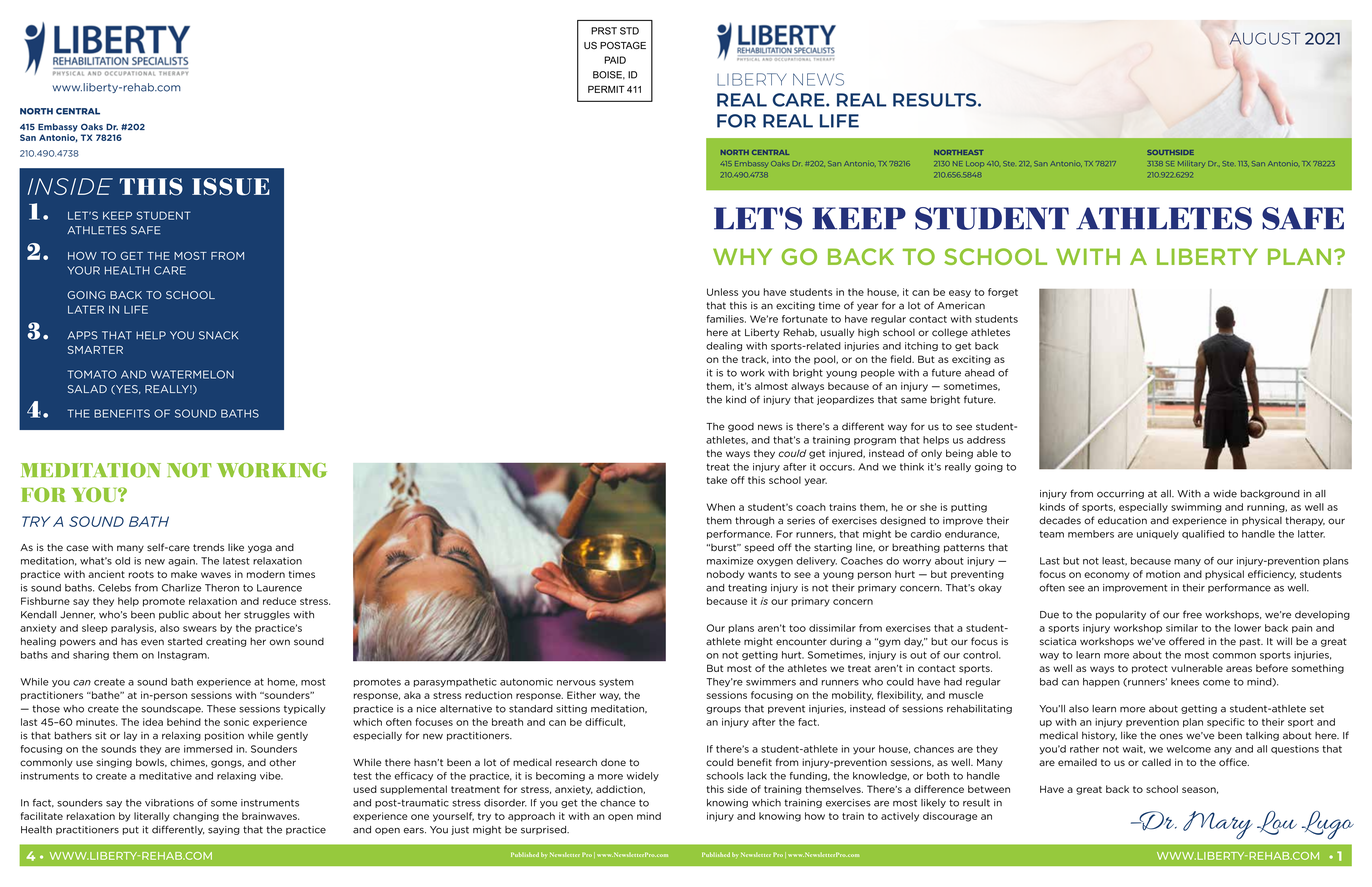 The width and height of the page is (1372, 887). Describe the element at coordinates (629, 31) in the page. I see `STD` at that location.
